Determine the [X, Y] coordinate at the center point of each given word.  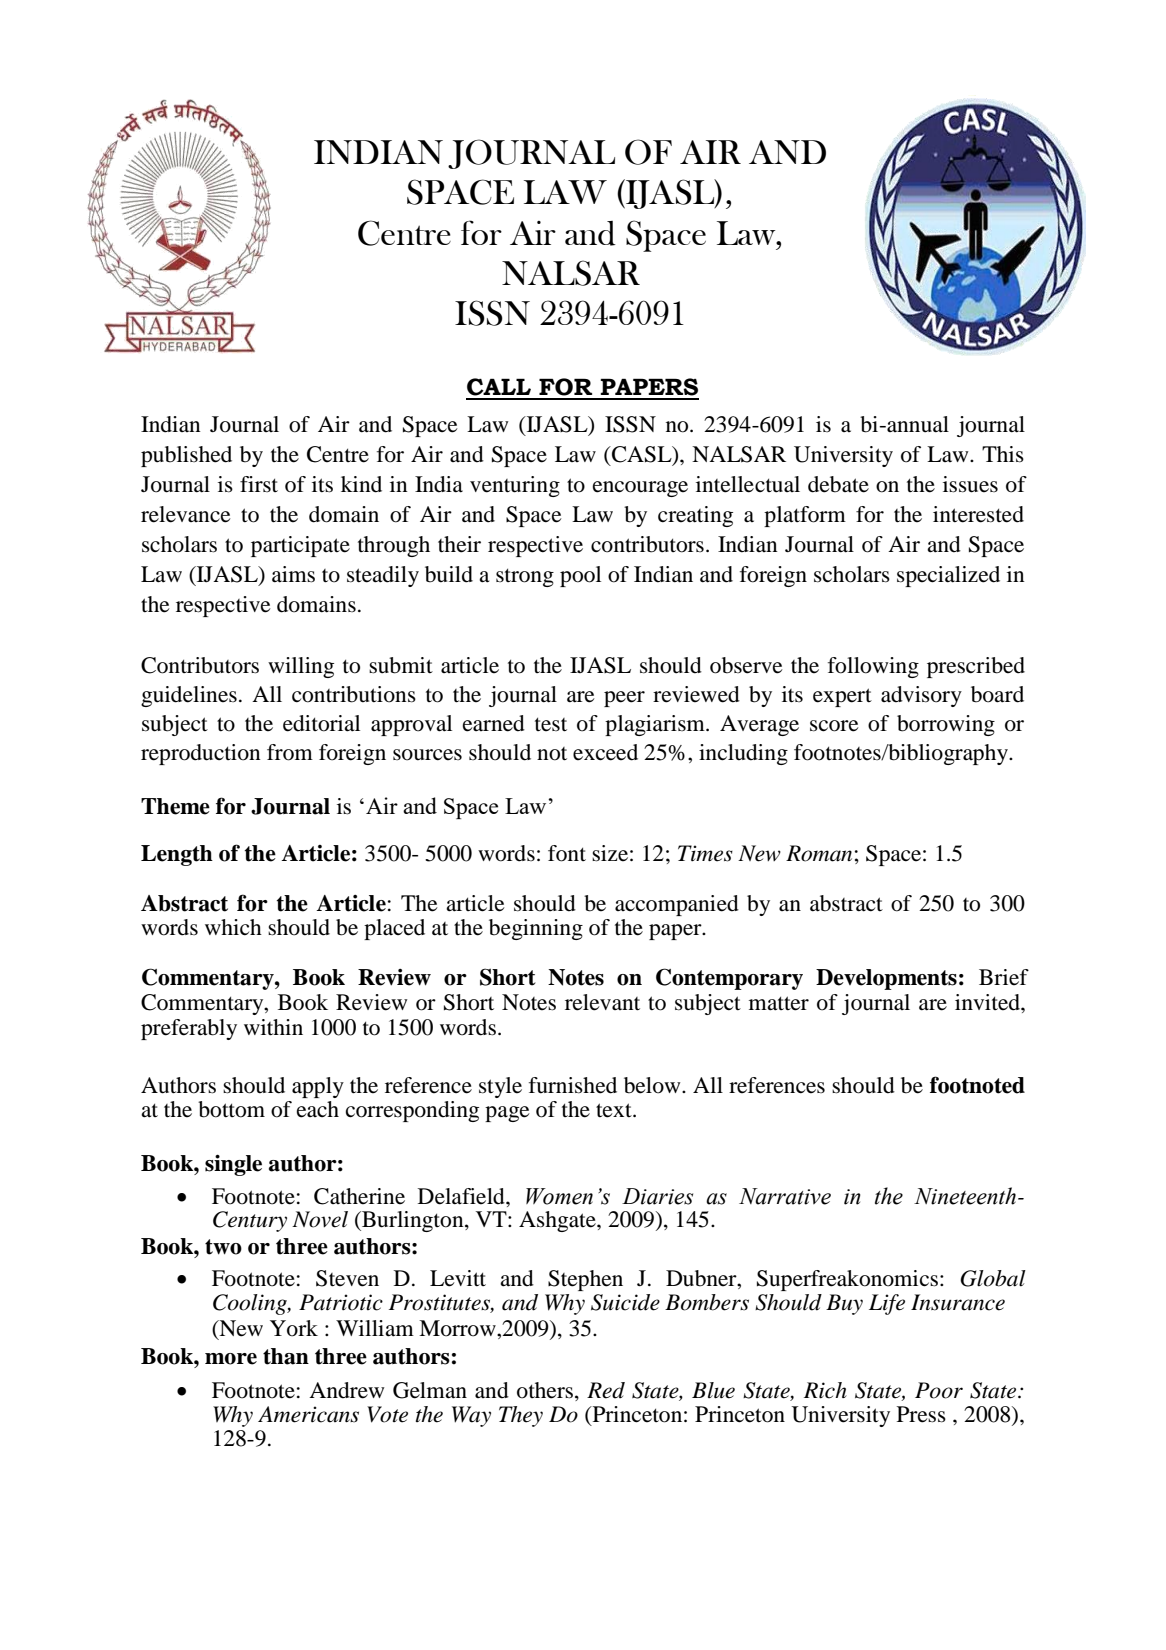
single [233, 1165]
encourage [640, 489]
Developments [886, 979]
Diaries [657, 1196]
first [259, 484]
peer [624, 699]
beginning [536, 929]
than [286, 1356]
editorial [321, 723]
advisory [921, 696]
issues [970, 484]
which [233, 927]
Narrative [785, 1196]
